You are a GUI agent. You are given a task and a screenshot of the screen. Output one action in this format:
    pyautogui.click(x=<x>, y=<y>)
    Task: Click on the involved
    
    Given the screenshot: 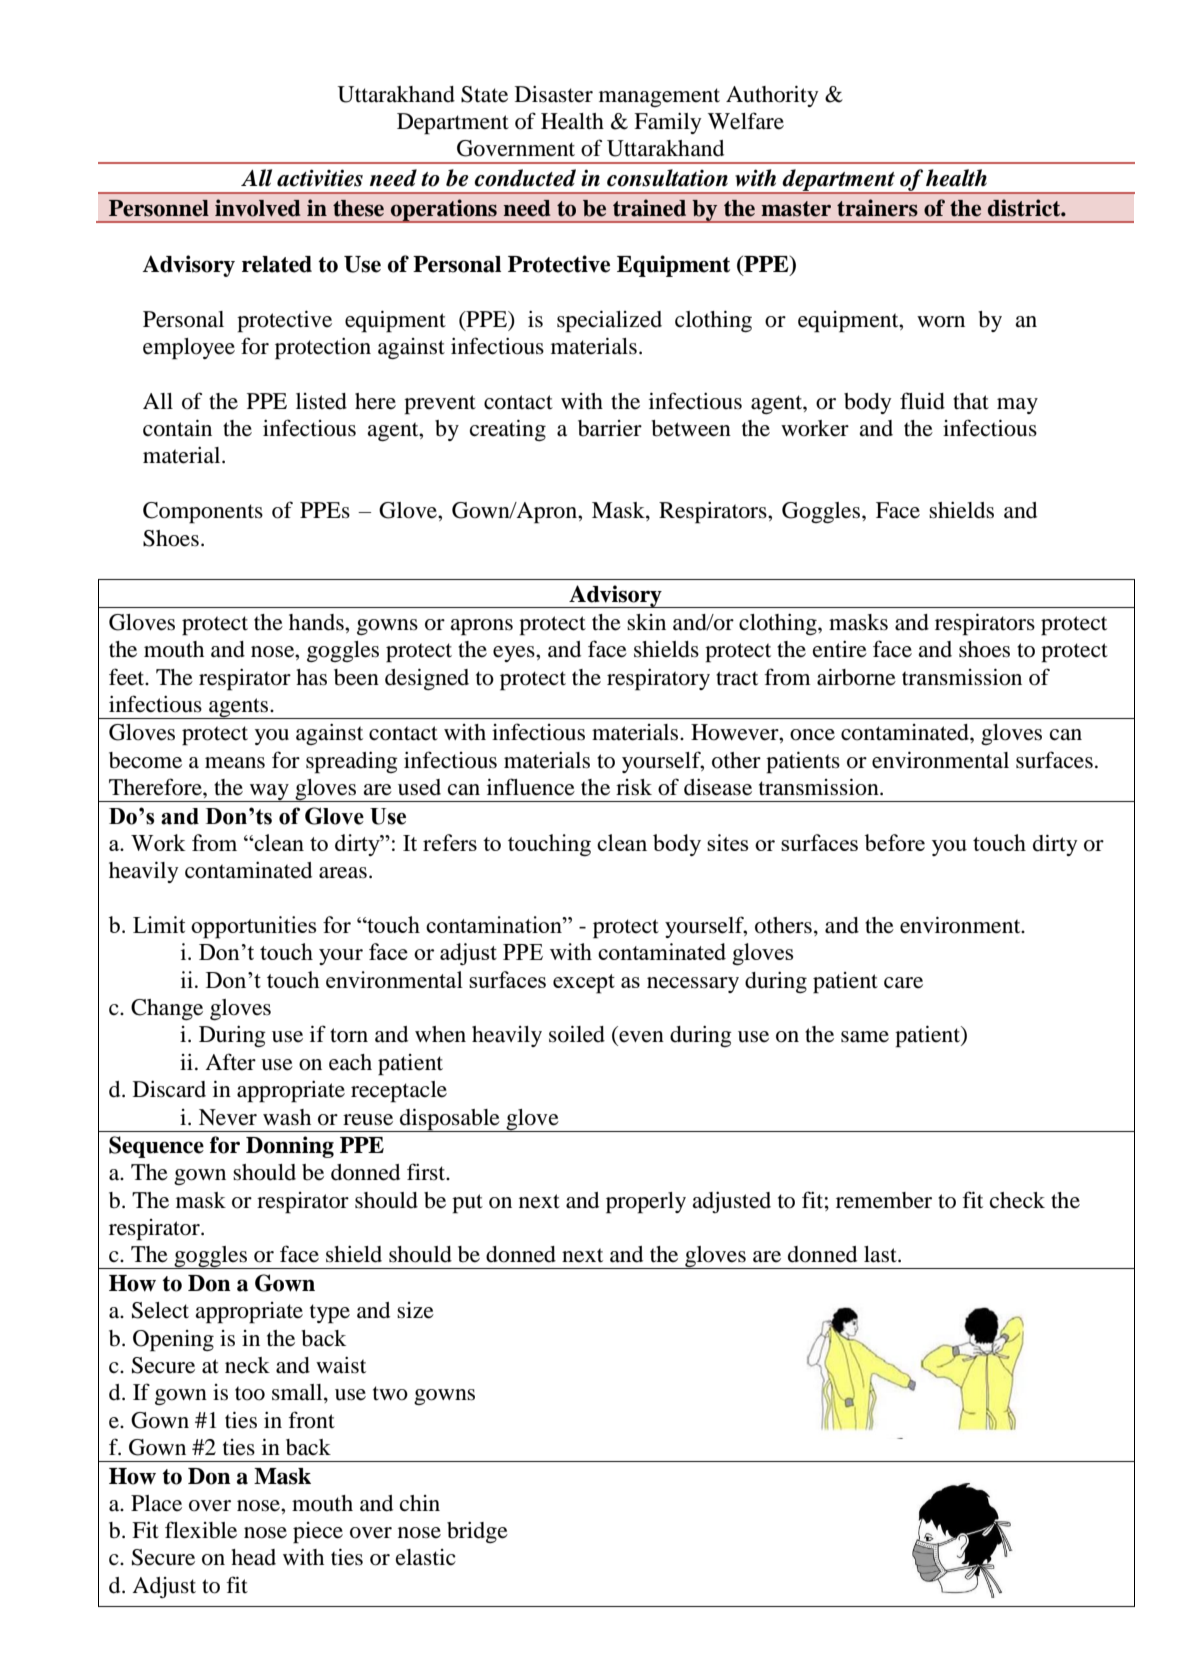 What is the action you would take?
    pyautogui.click(x=258, y=208)
